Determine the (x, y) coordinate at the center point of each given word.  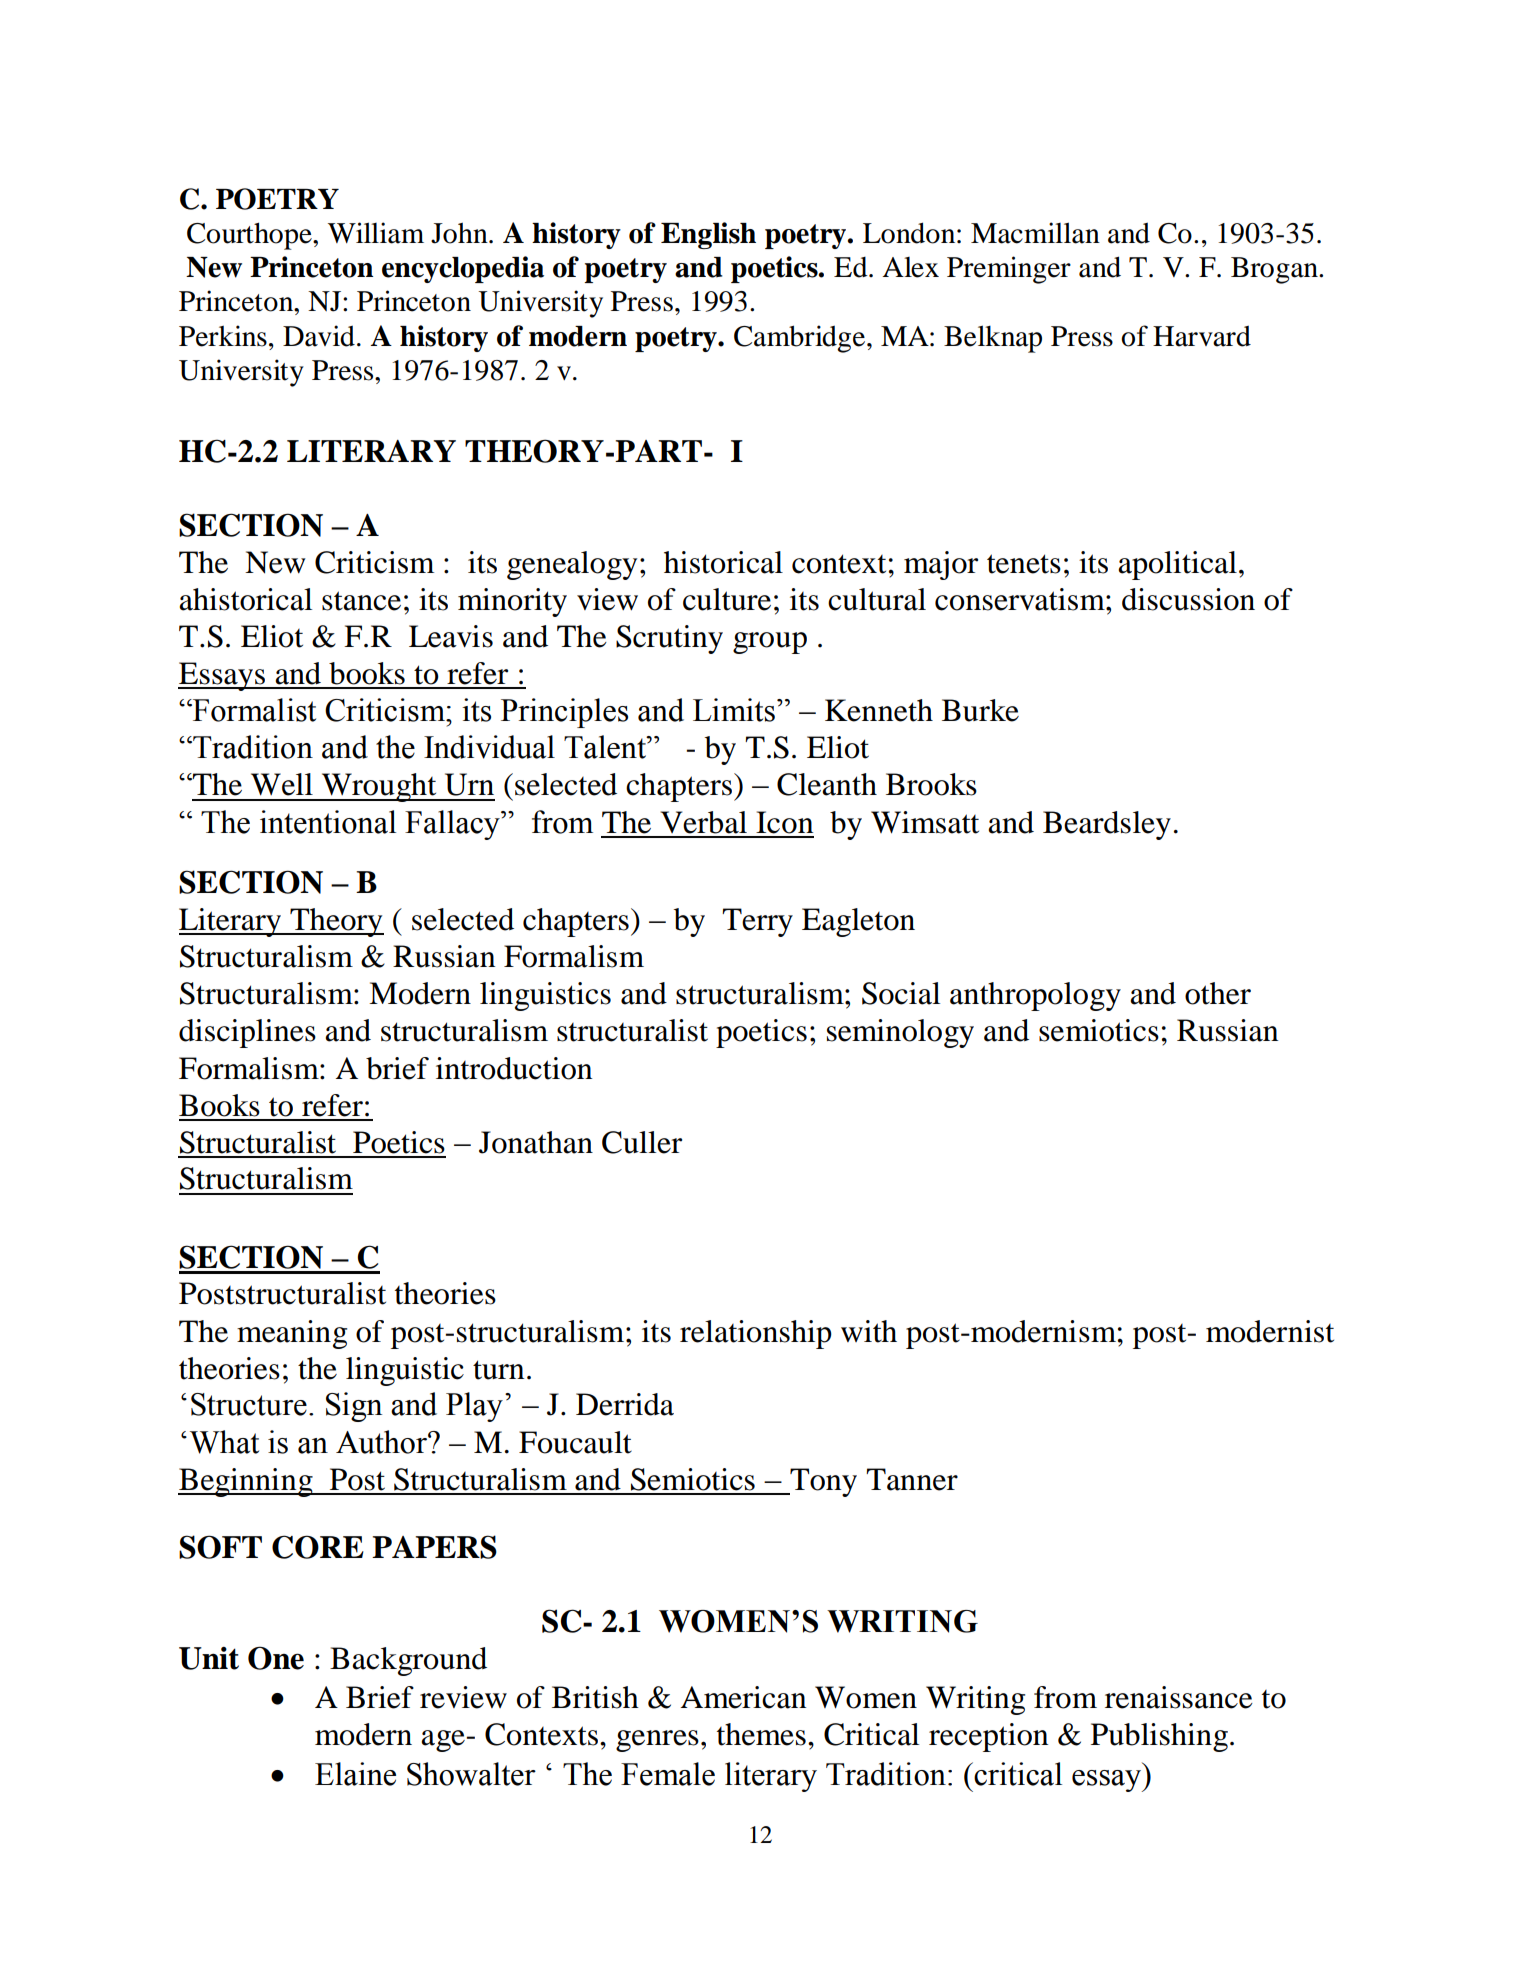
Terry (757, 922)
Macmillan (1035, 233)
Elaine (355, 1774)
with (869, 1331)
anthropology (1035, 996)
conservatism (1021, 599)
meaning (292, 1334)
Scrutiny (669, 639)
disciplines (247, 1033)
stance (361, 601)
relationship (756, 1334)
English (708, 235)
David (319, 336)
